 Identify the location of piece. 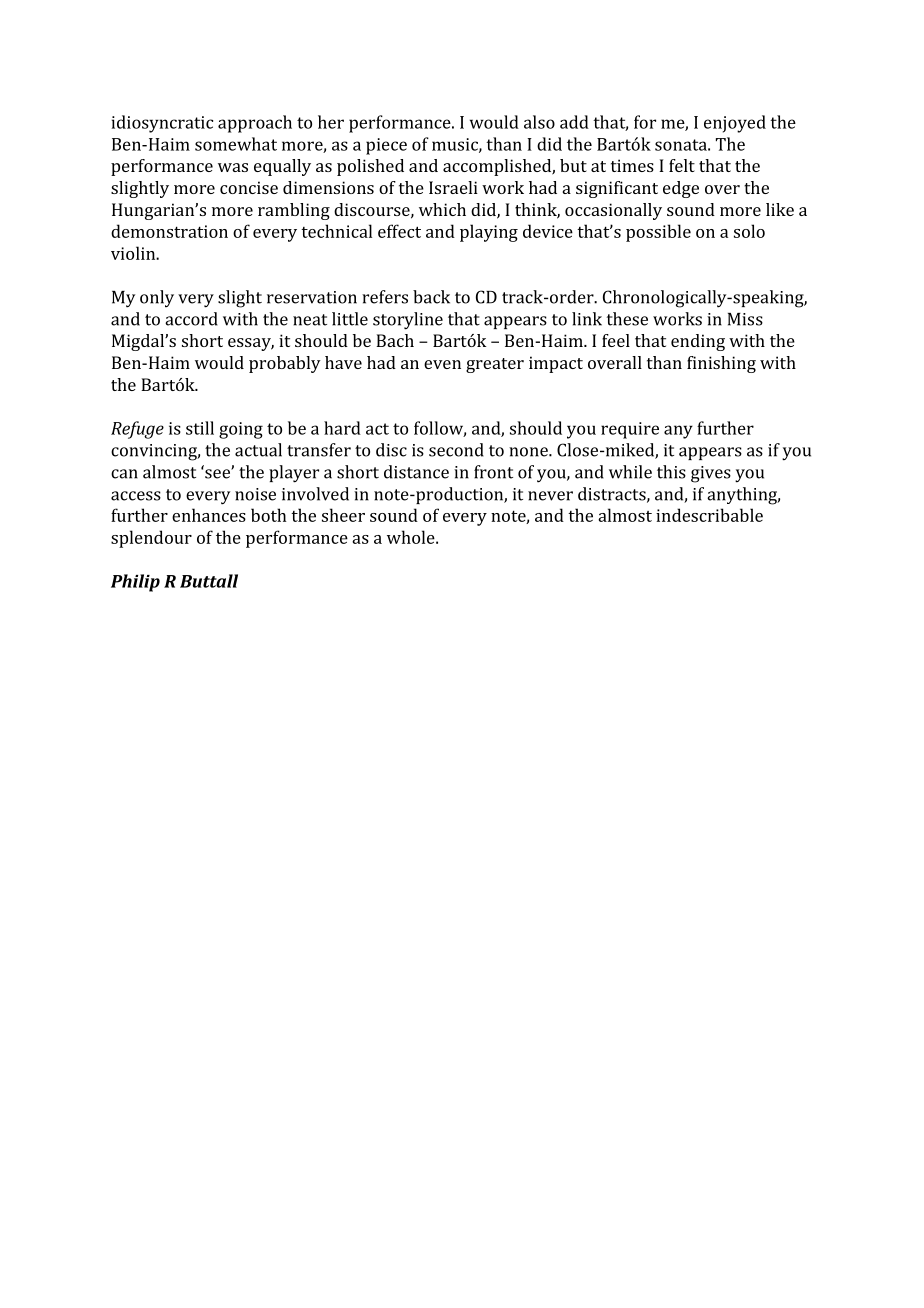
(386, 146).
